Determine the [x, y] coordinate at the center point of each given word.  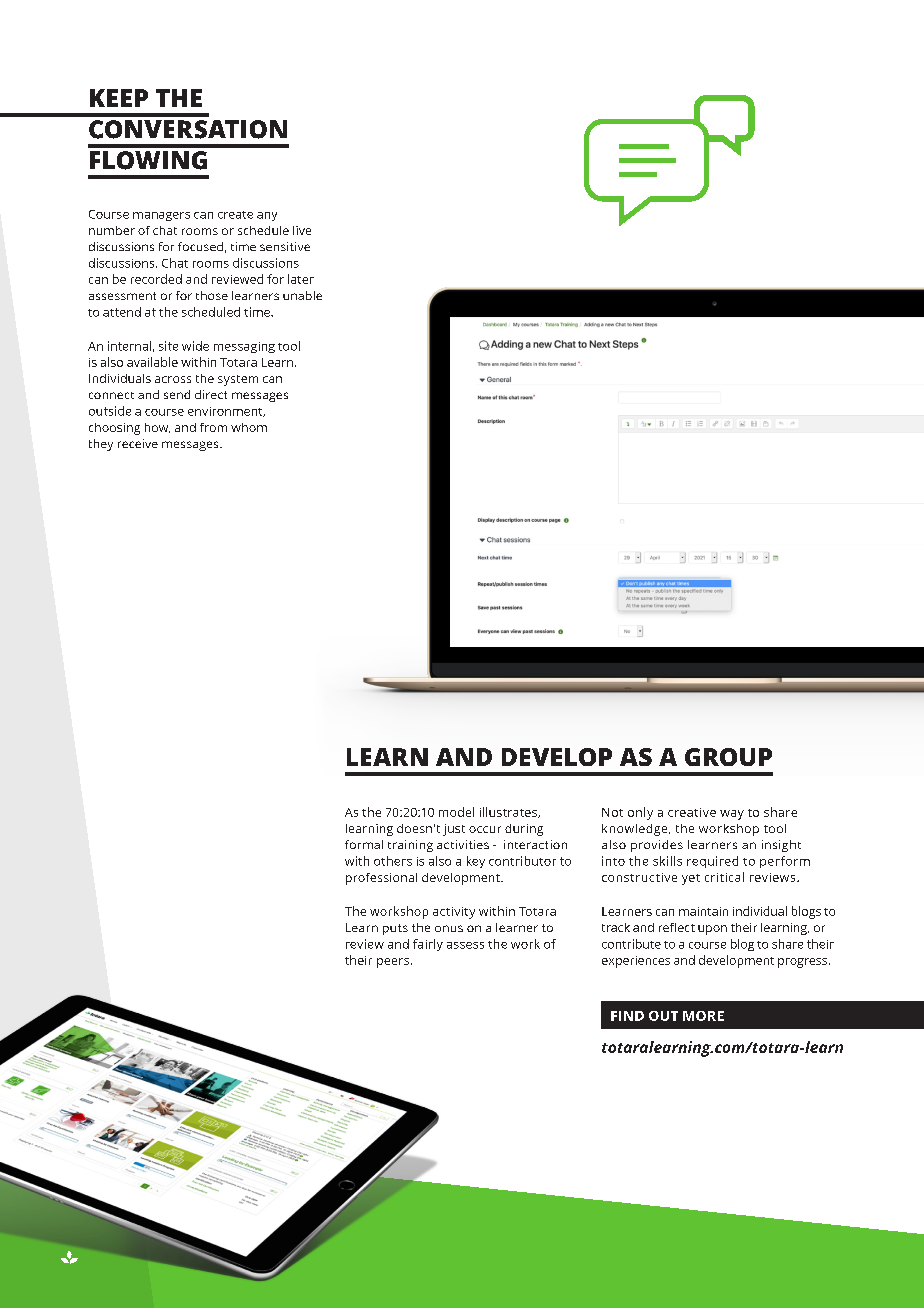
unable [302, 295]
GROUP [728, 757]
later [301, 279]
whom [249, 427]
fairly [428, 945]
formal [364, 844]
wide [195, 346]
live [302, 230]
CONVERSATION [188, 129]
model [456, 812]
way [732, 815]
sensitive [285, 246]
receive [138, 443]
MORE [703, 1016]
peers [393, 963]
